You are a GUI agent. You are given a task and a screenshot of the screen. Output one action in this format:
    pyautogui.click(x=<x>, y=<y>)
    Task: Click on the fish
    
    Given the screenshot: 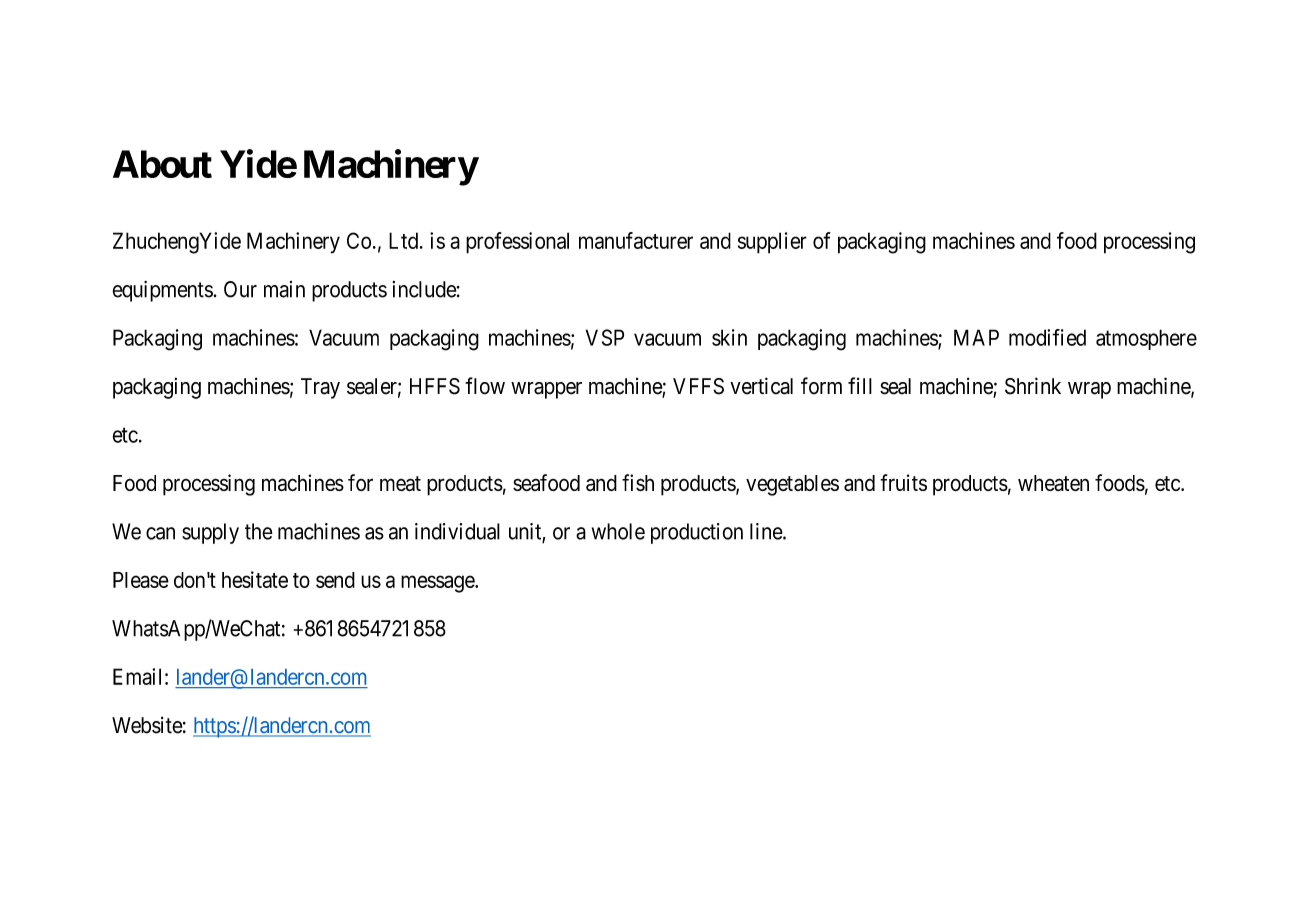 What is the action you would take?
    pyautogui.click(x=638, y=482)
